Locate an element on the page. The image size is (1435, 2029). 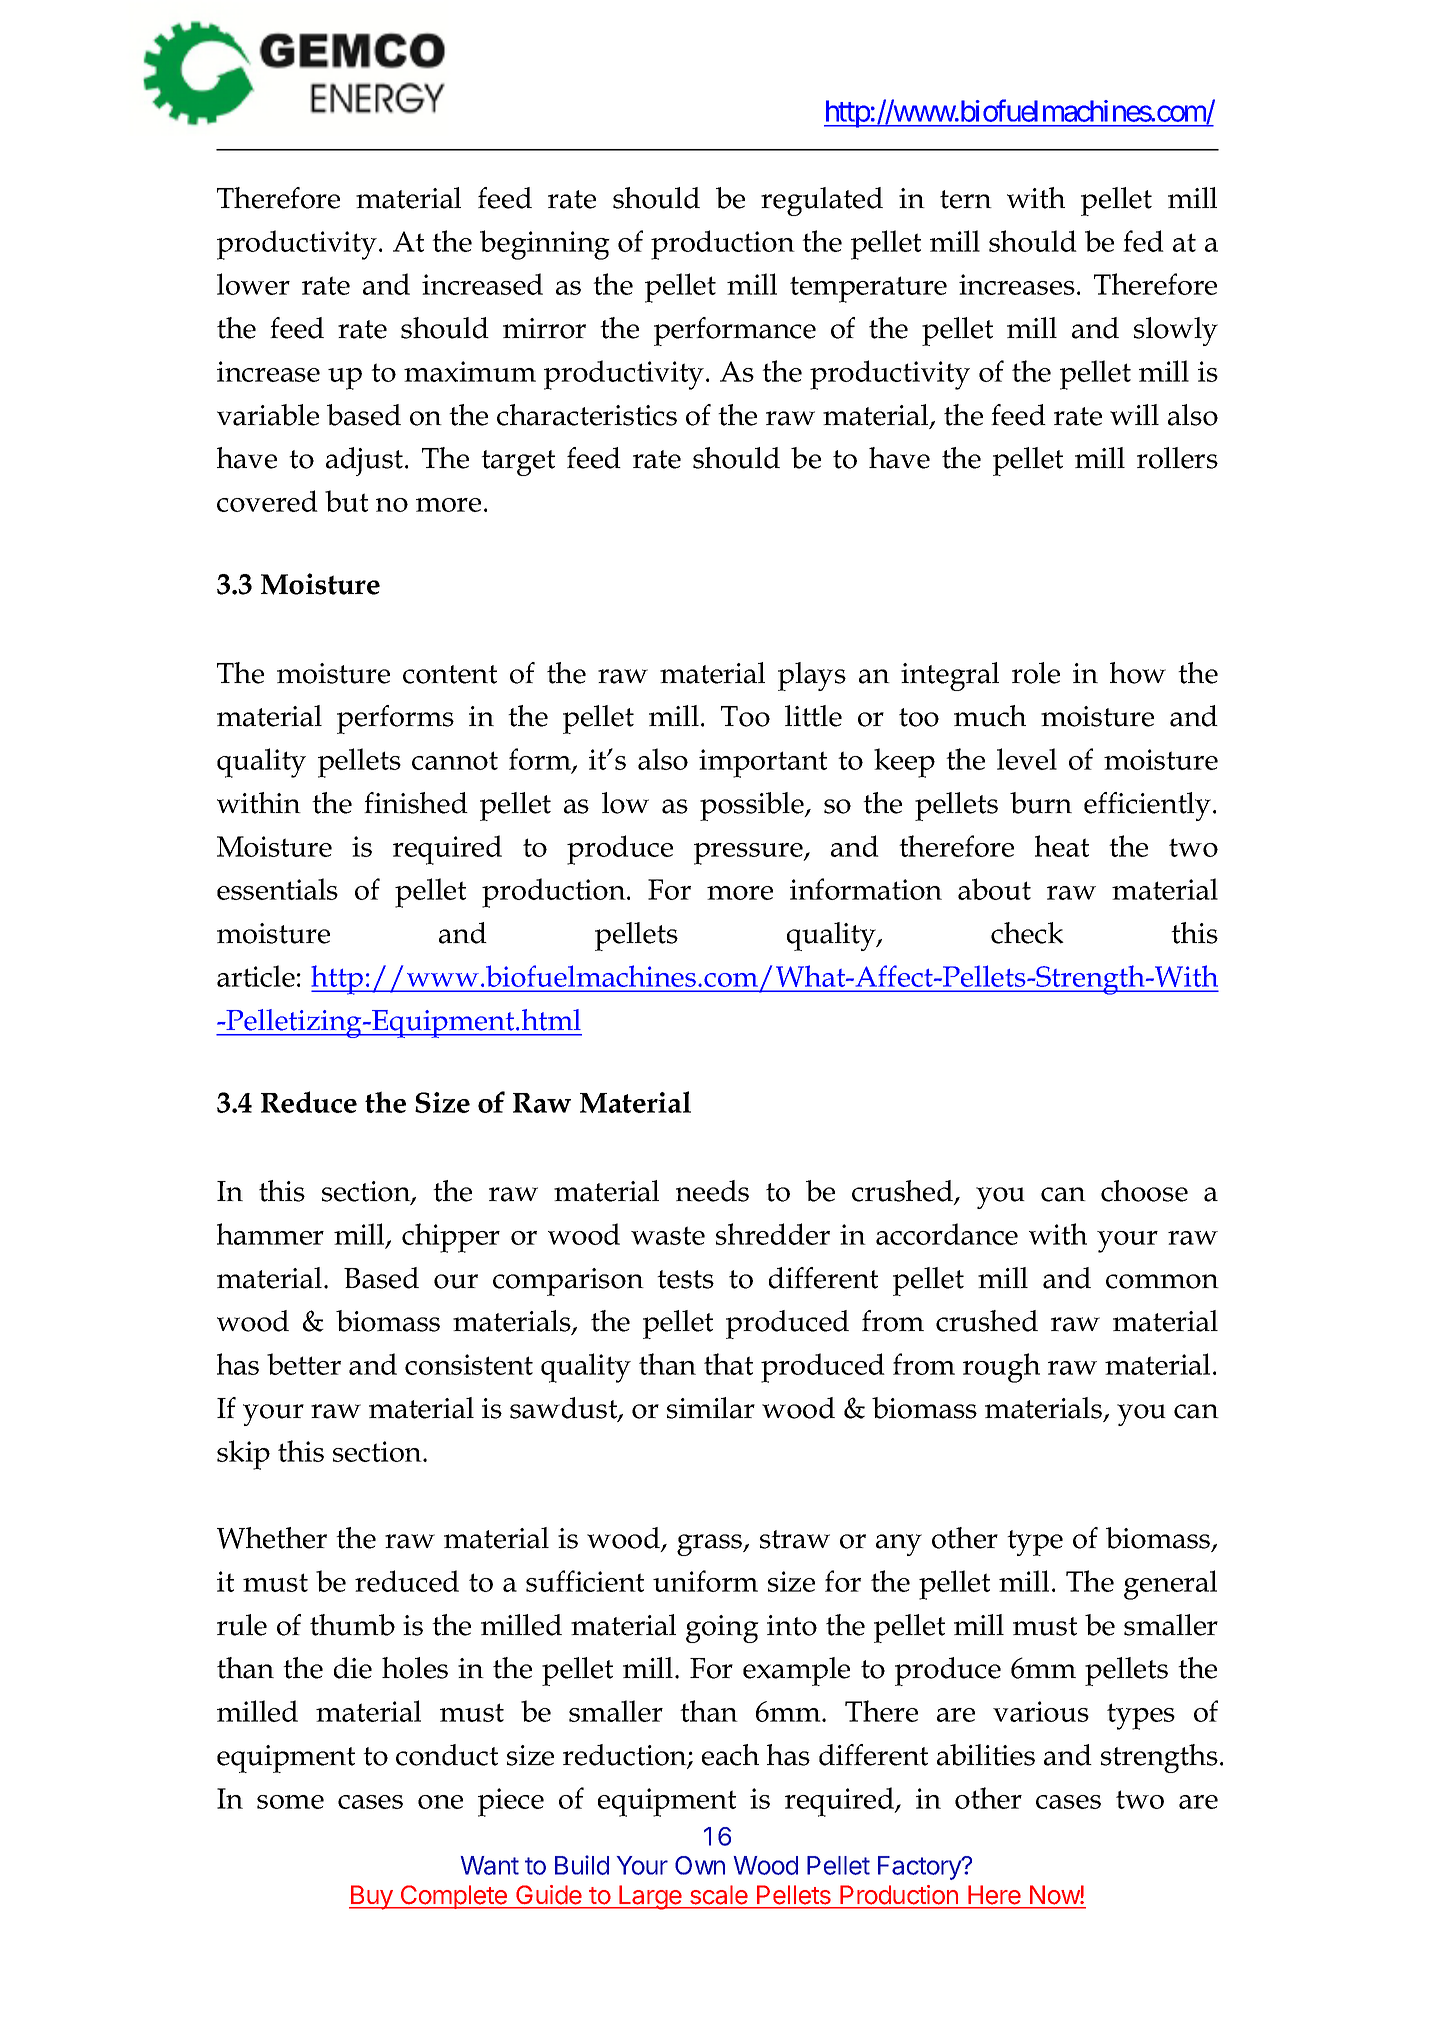
article is located at coordinates (256, 976).
